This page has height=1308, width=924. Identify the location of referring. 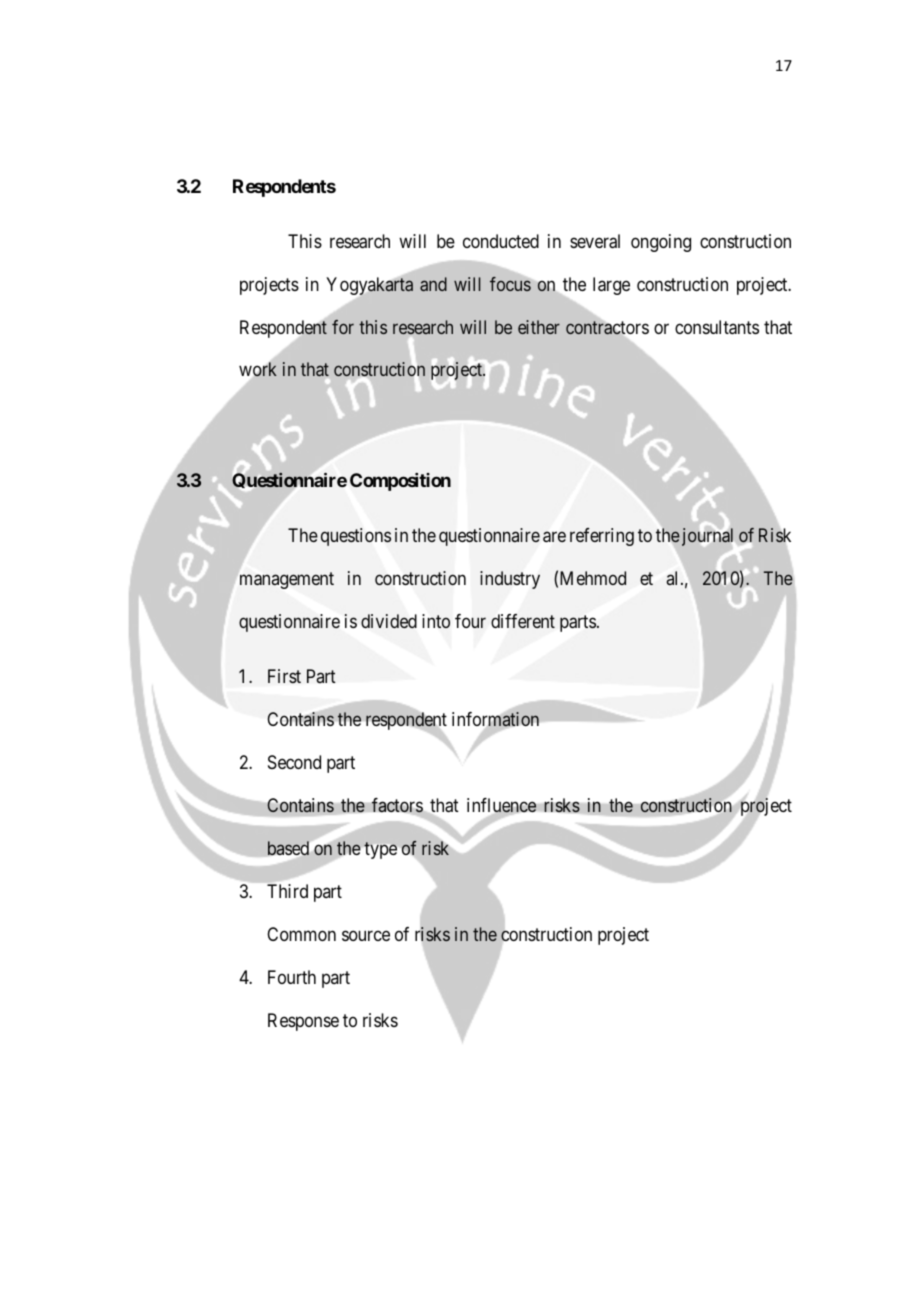
(602, 537).
